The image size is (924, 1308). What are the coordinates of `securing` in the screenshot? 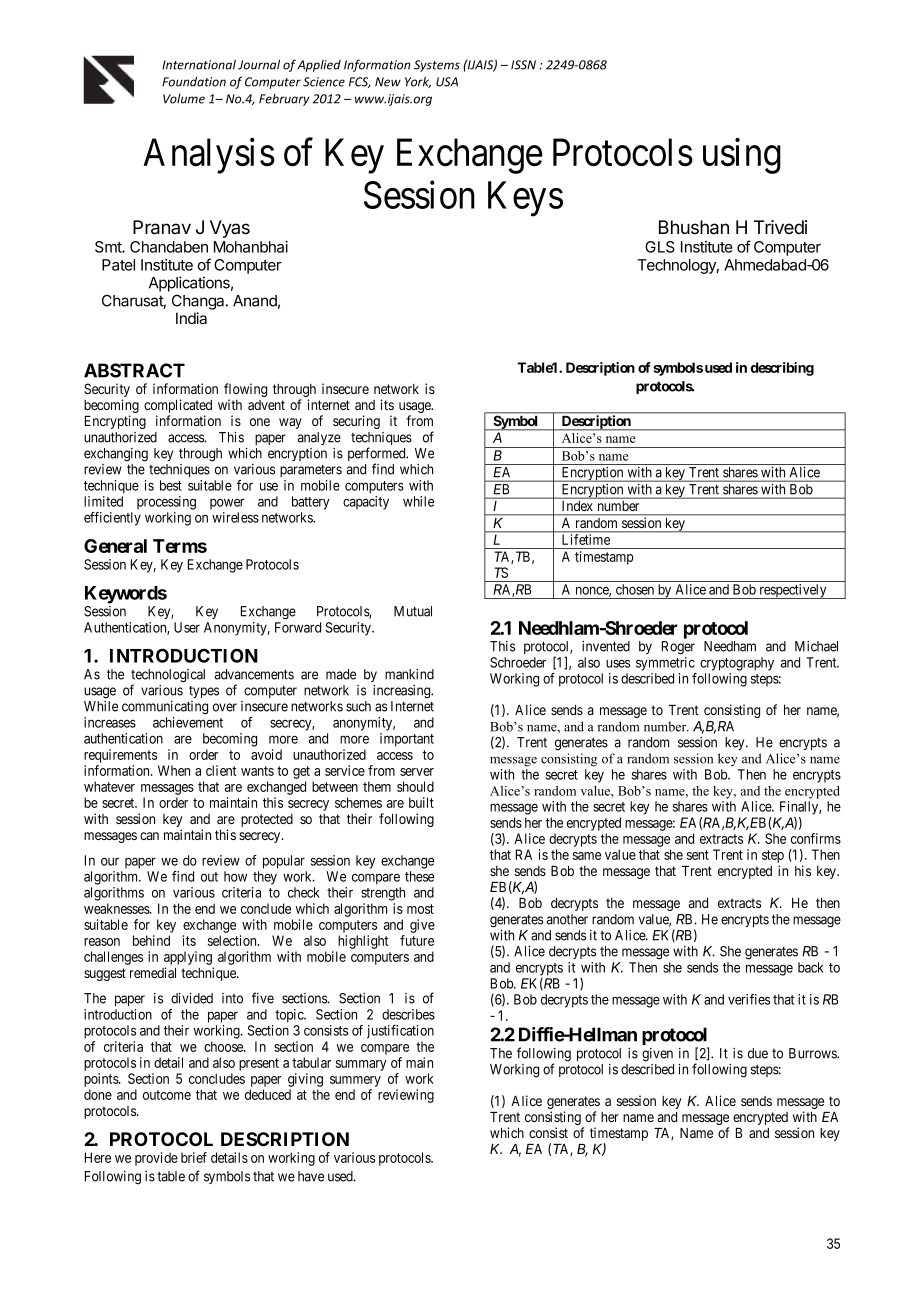 It's located at (356, 422).
